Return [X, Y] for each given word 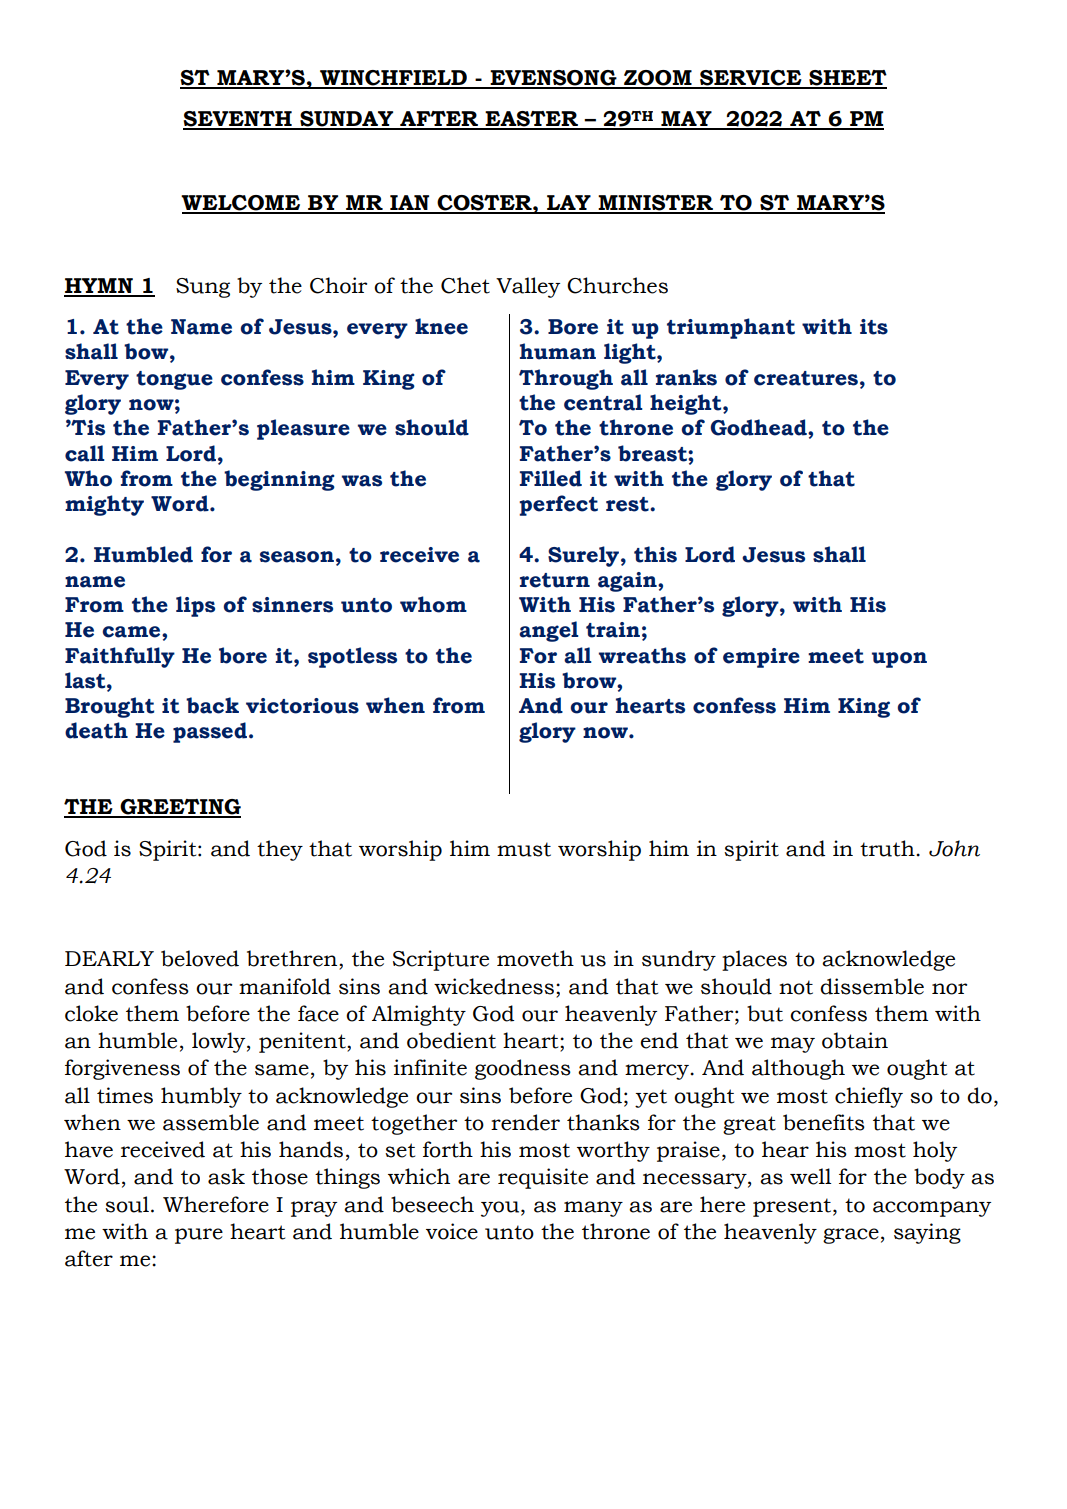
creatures [806, 378]
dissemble [872, 986]
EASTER [532, 120]
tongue [174, 380]
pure [199, 1236]
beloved [200, 958]
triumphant [731, 328]
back [212, 705]
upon [899, 660]
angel [549, 631]
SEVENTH [238, 120]
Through [566, 379]
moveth [535, 958]
